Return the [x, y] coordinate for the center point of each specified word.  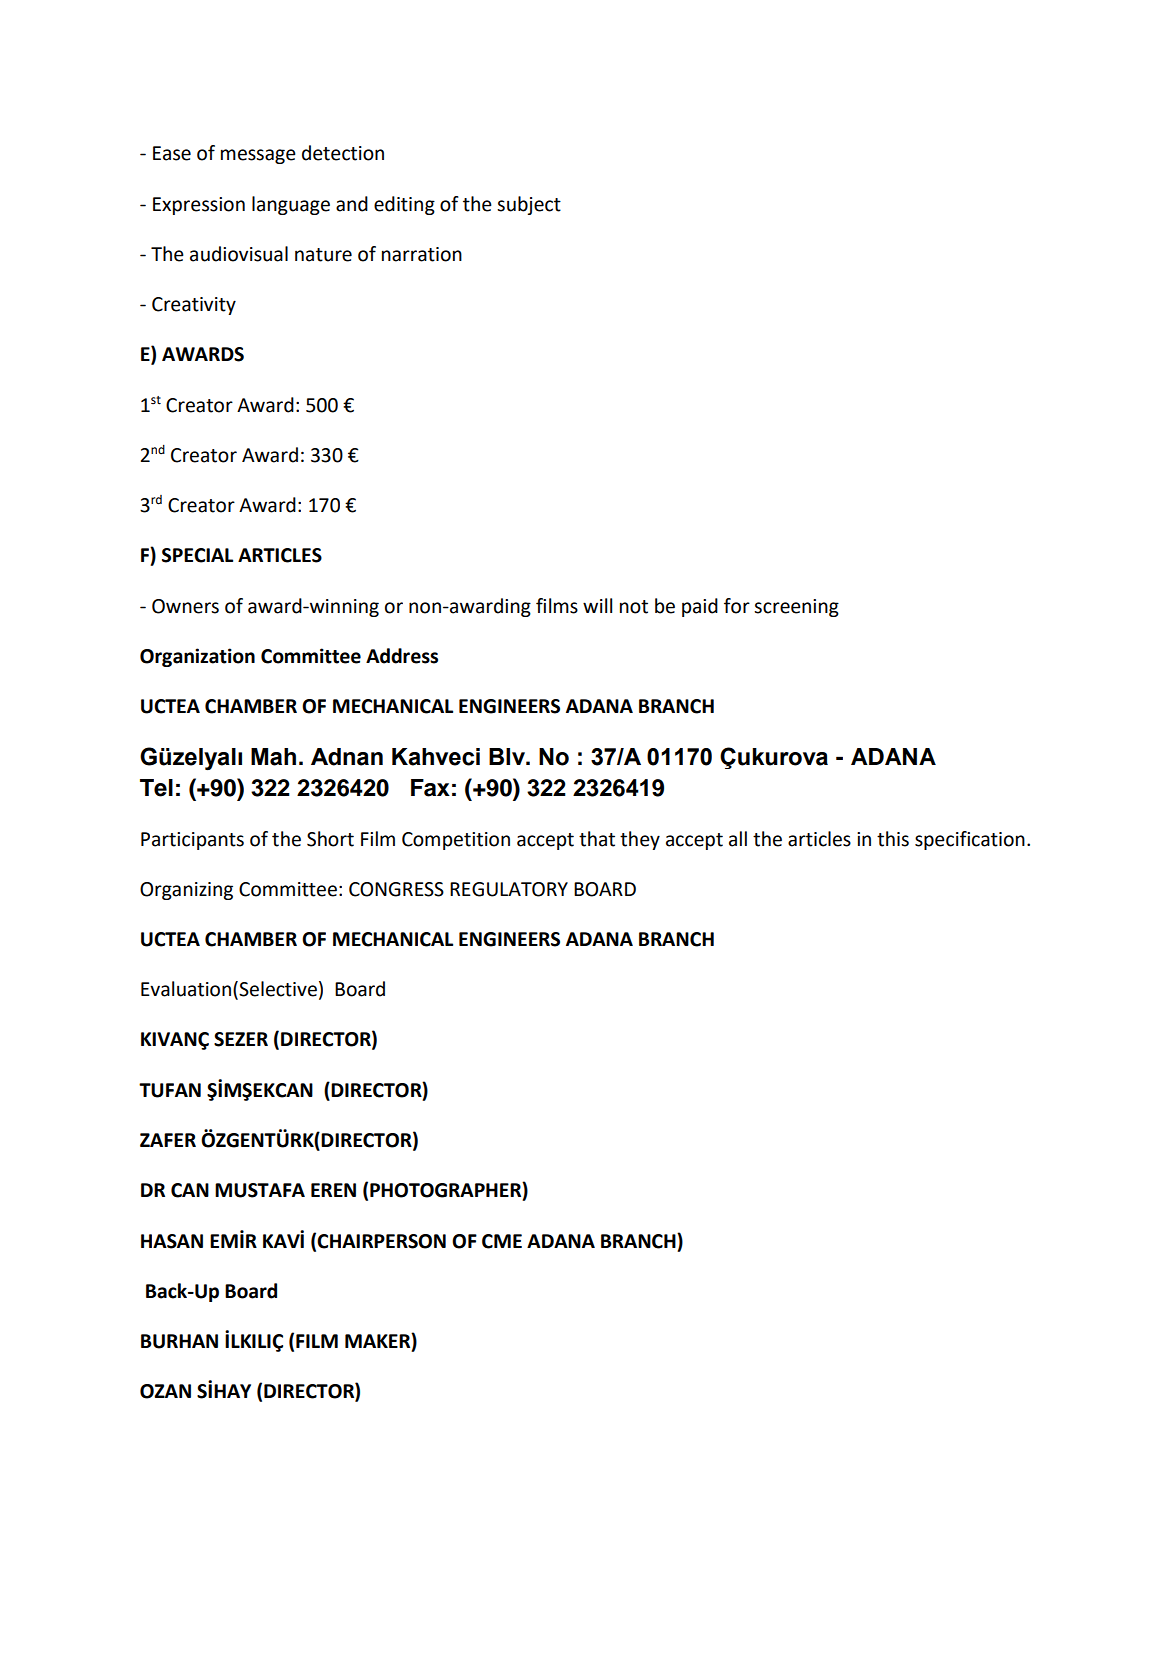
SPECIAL [197, 555]
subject [529, 205]
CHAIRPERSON [381, 1241]
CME [502, 1241]
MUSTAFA [260, 1190]
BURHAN [179, 1341]
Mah [273, 757]
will [597, 605]
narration [422, 254]
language [291, 205]
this [893, 839]
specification [970, 840]
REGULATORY [509, 889]
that [597, 839]
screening [796, 608]
